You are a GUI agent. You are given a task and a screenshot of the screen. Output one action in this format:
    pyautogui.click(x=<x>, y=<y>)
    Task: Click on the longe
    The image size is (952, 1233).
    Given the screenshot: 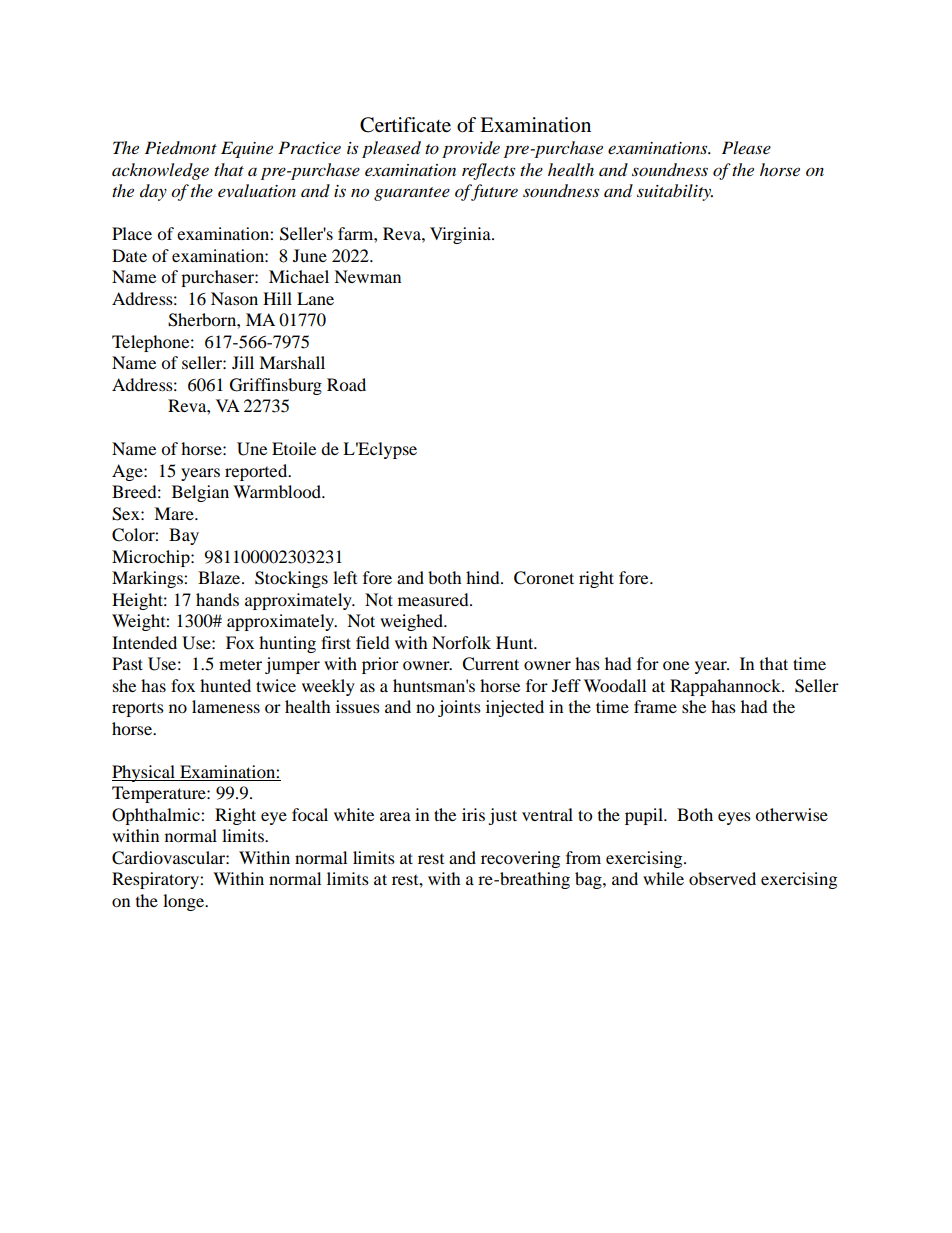 What is the action you would take?
    pyautogui.click(x=185, y=902)
